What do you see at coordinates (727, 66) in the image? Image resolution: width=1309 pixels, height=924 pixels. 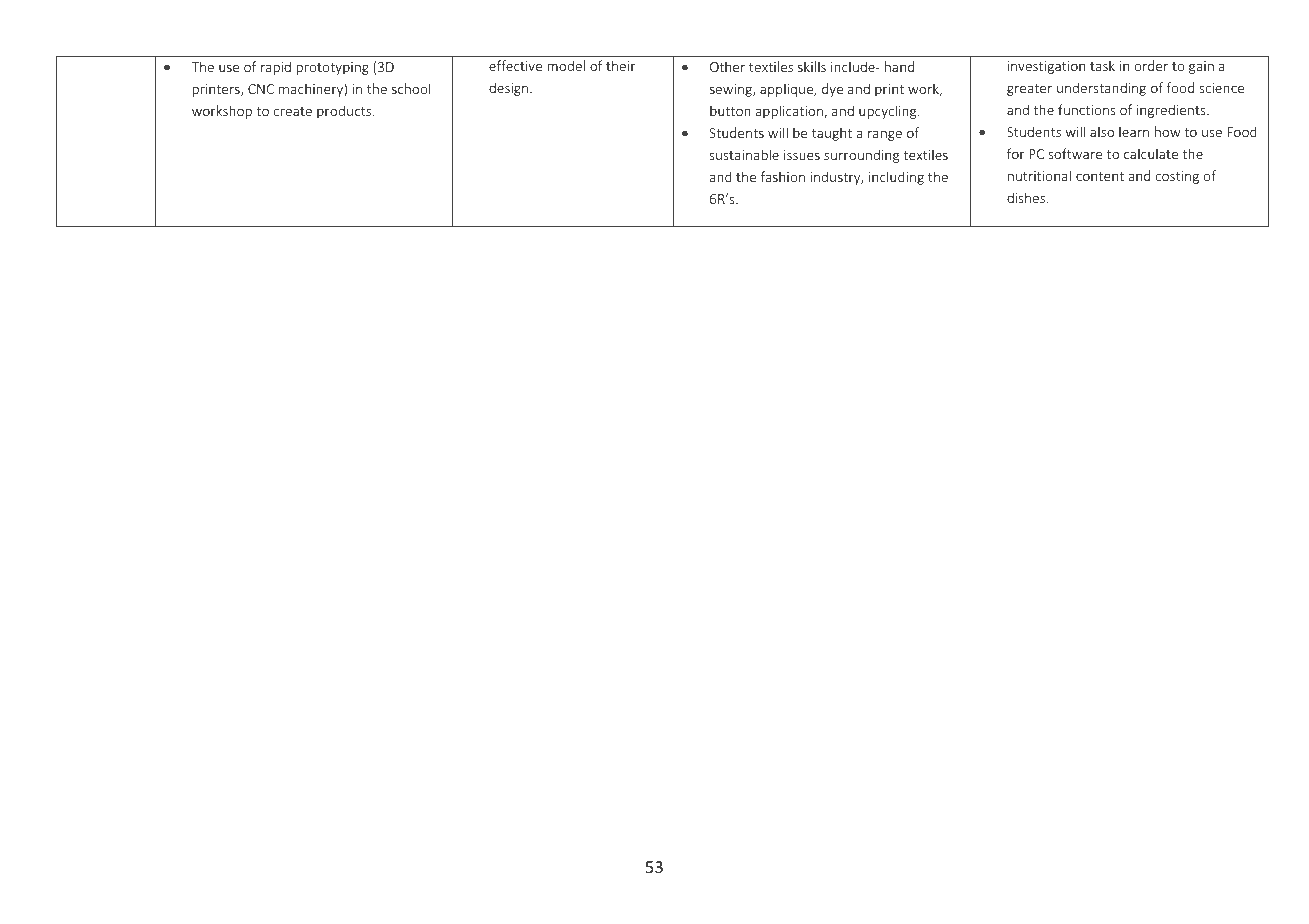 I see `Other` at bounding box center [727, 66].
